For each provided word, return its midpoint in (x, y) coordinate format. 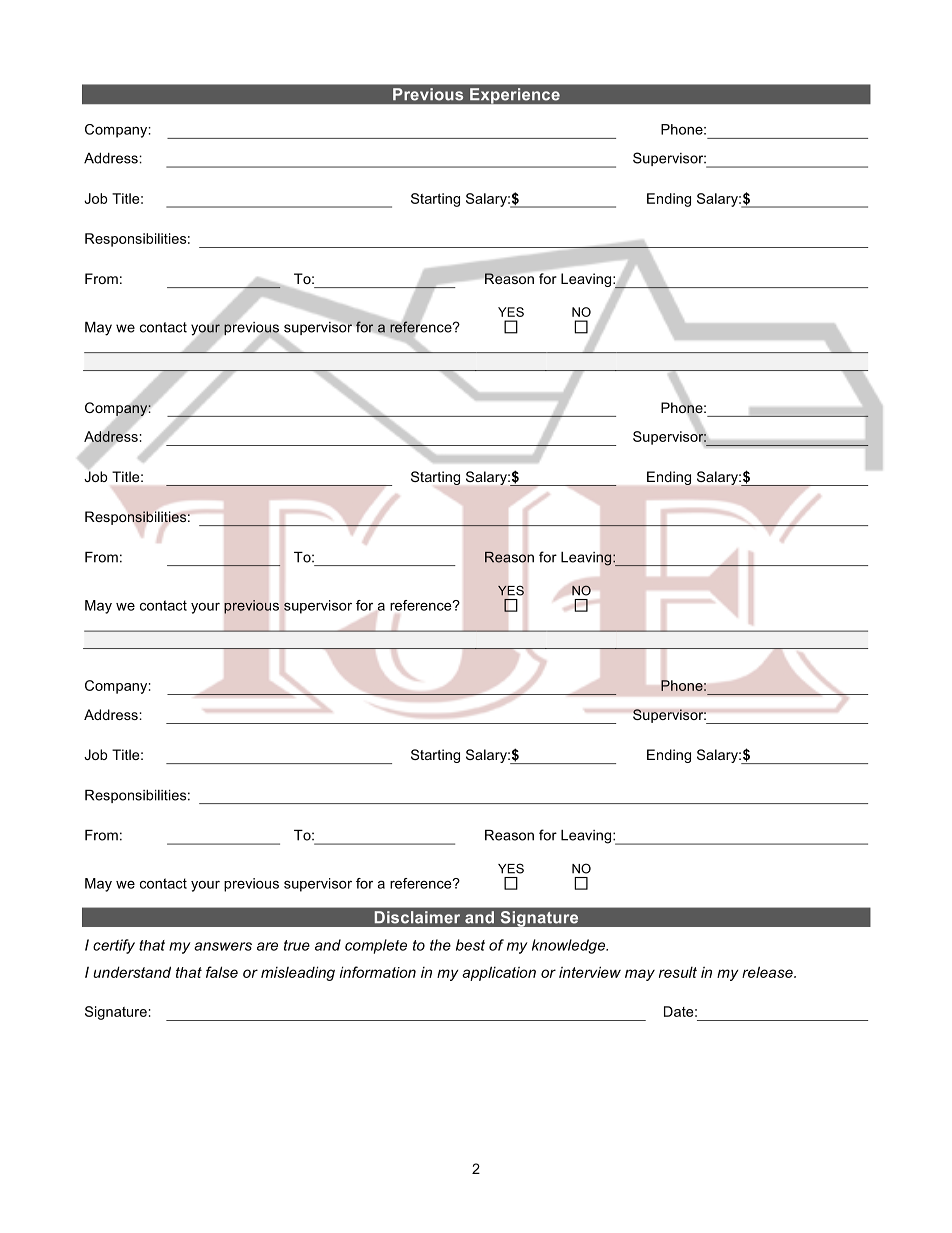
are (267, 946)
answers (223, 946)
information (378, 972)
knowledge (570, 946)
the (440, 945)
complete (376, 946)
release (768, 972)
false (222, 972)
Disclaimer (417, 917)
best (470, 945)
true (297, 945)
